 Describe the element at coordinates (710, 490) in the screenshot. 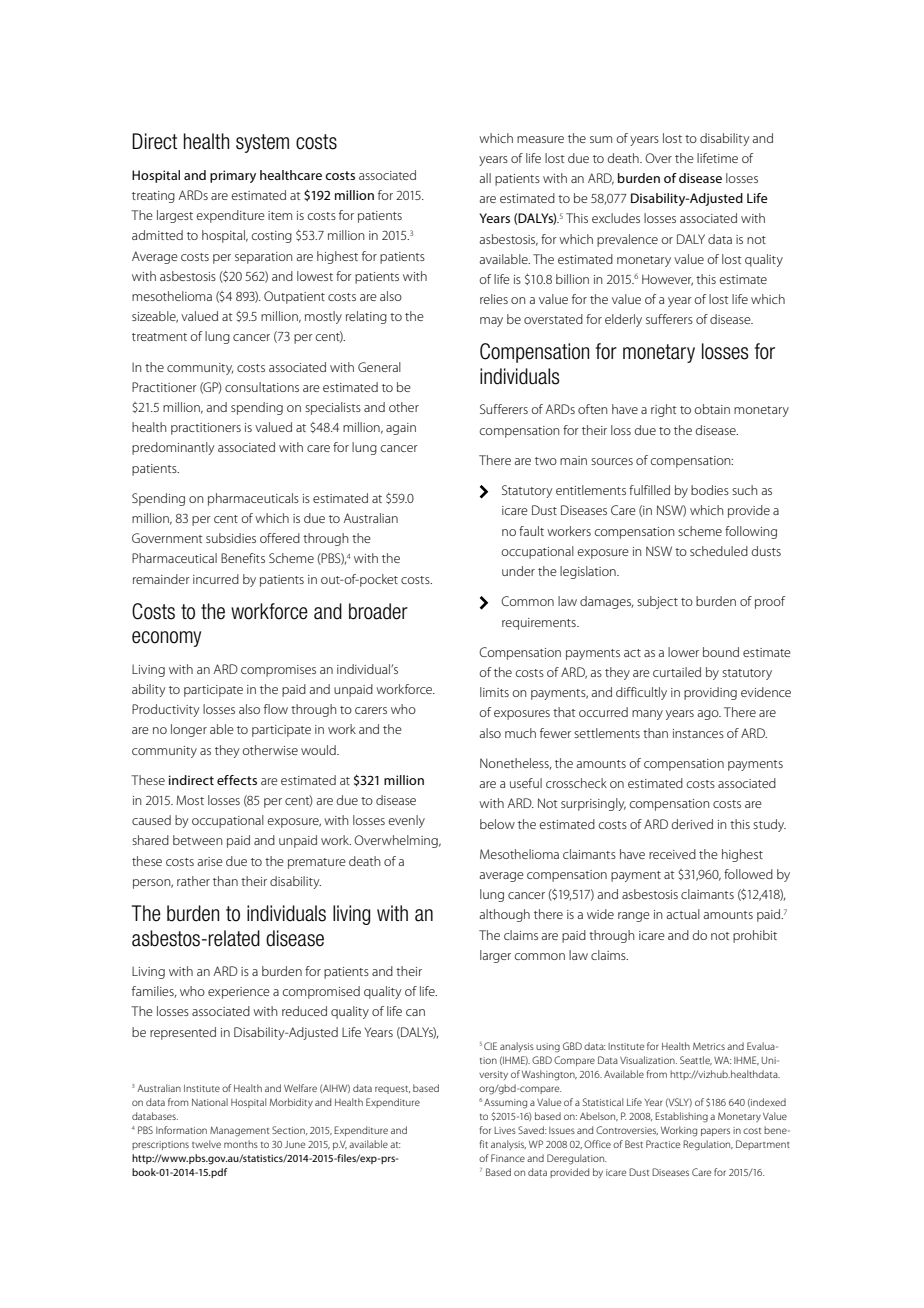

I see `bodies` at that location.
